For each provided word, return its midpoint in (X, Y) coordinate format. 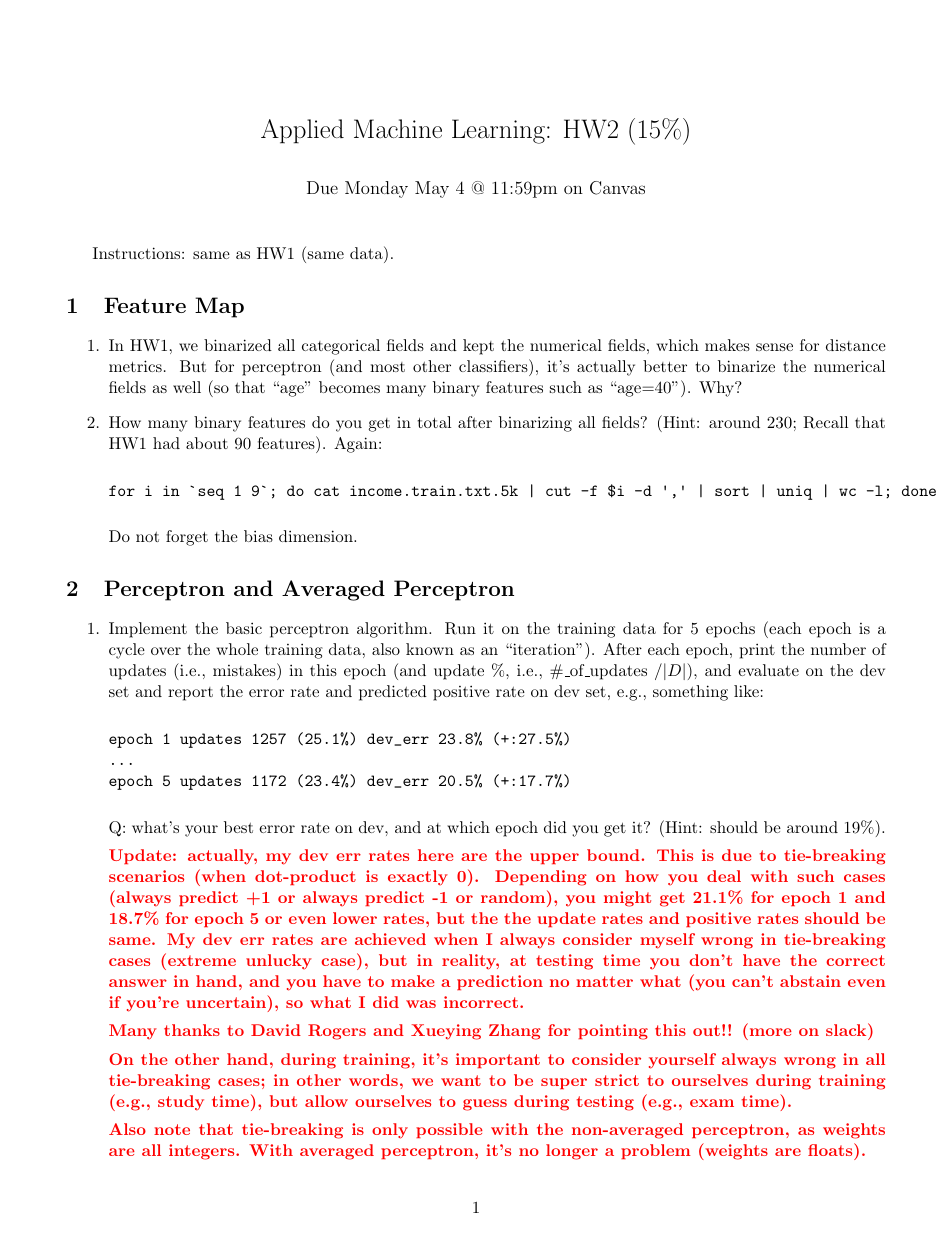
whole (237, 649)
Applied (302, 131)
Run (460, 628)
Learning (498, 131)
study (181, 1103)
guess (485, 1105)
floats (831, 1149)
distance (856, 345)
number (838, 649)
